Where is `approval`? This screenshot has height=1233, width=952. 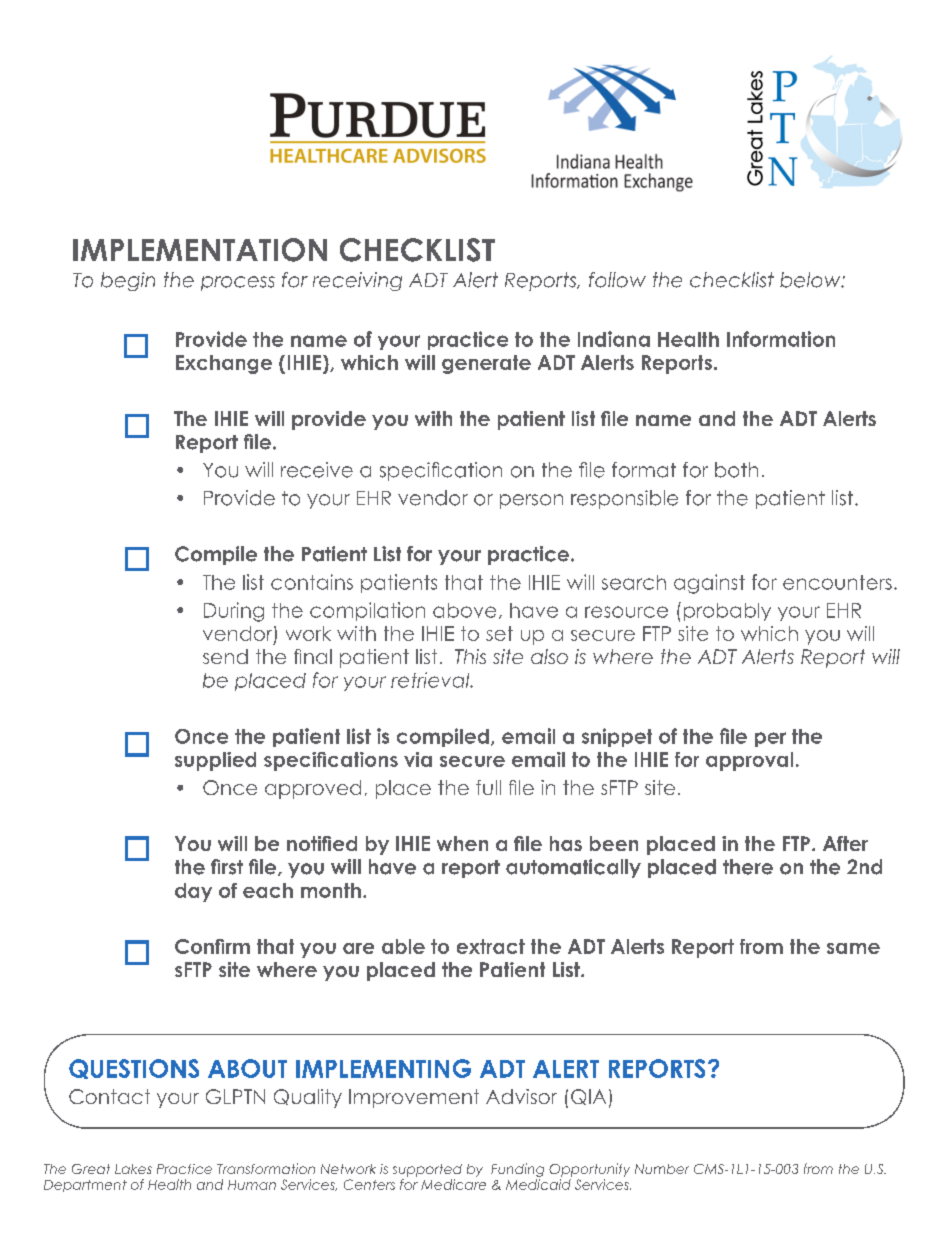 approval is located at coordinates (749, 761).
